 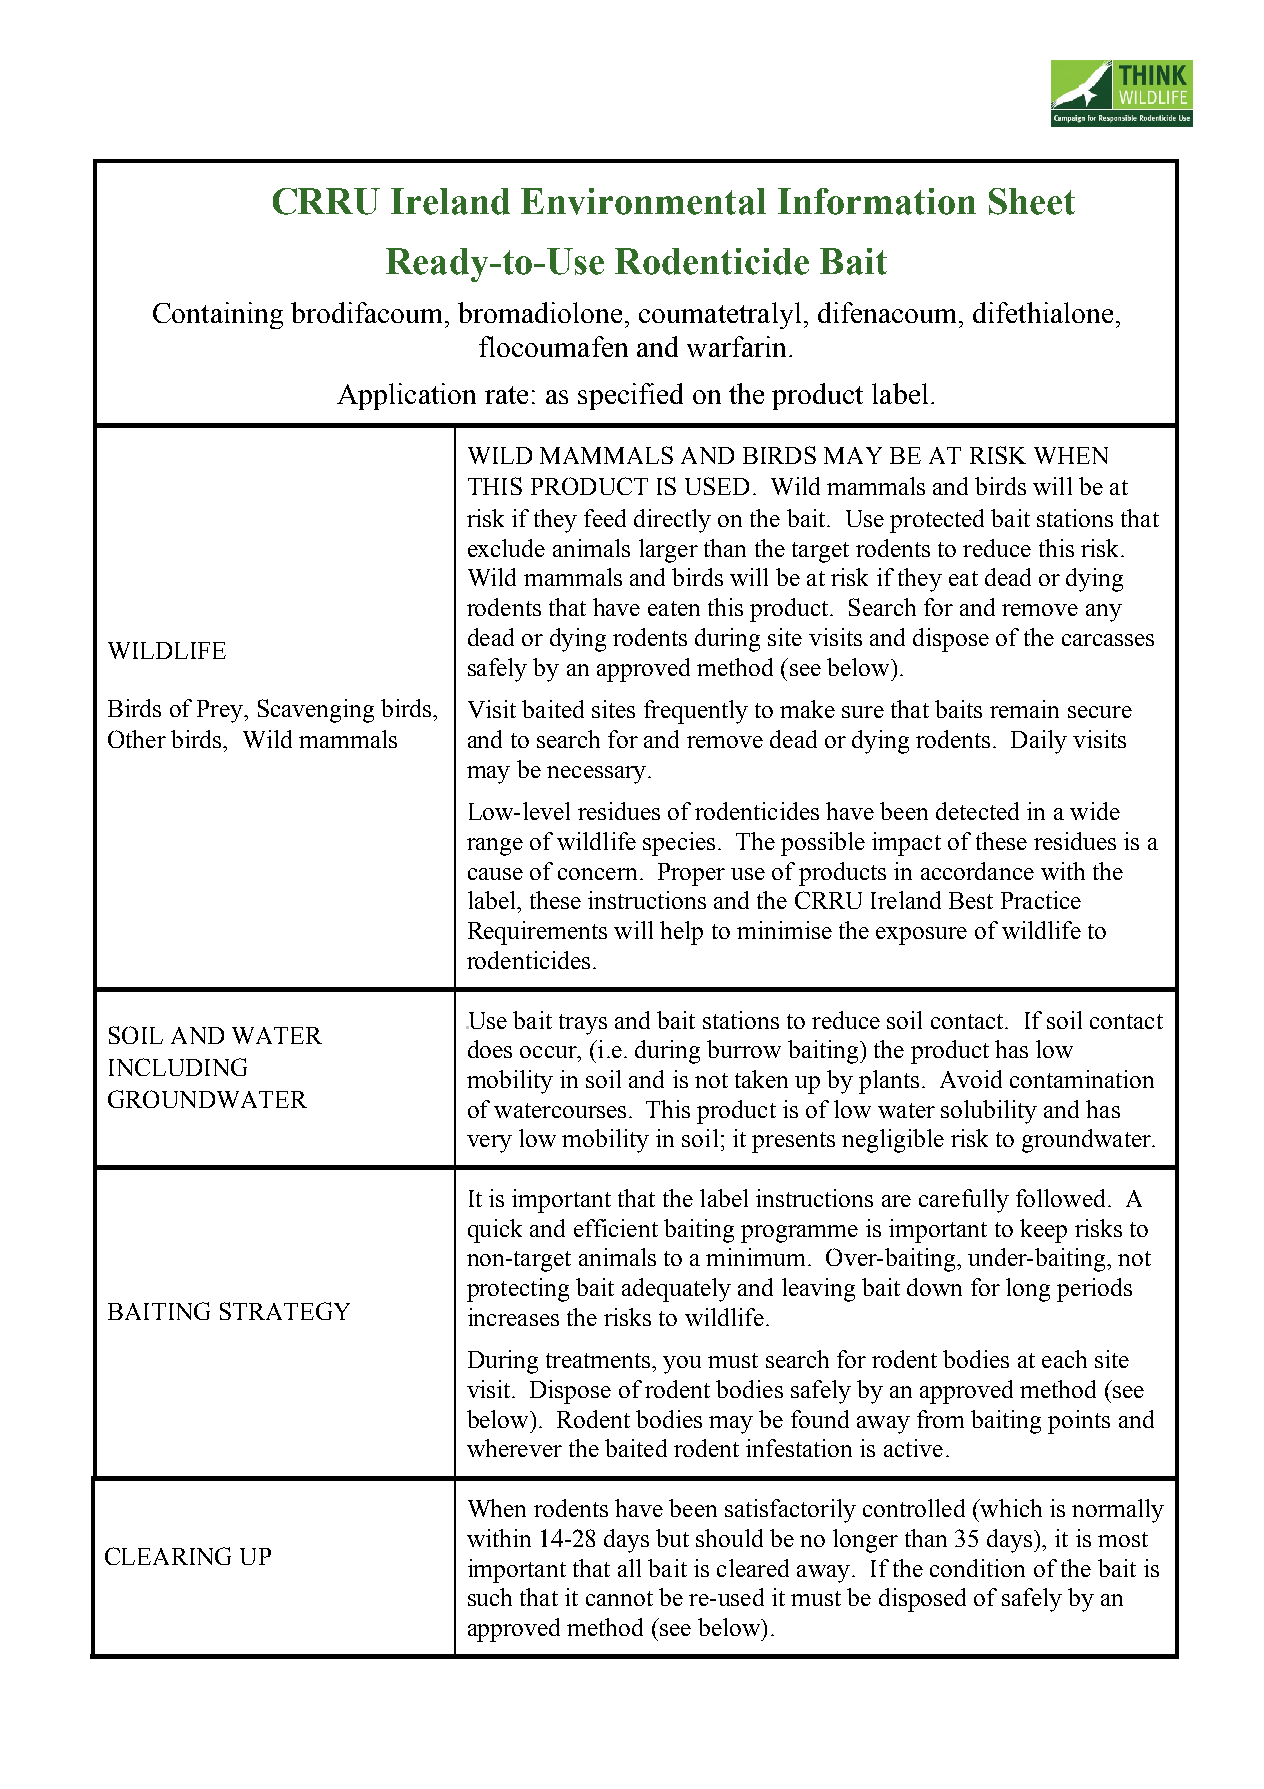 What do you see at coordinates (221, 711) in the page?
I see `Prey` at bounding box center [221, 711].
